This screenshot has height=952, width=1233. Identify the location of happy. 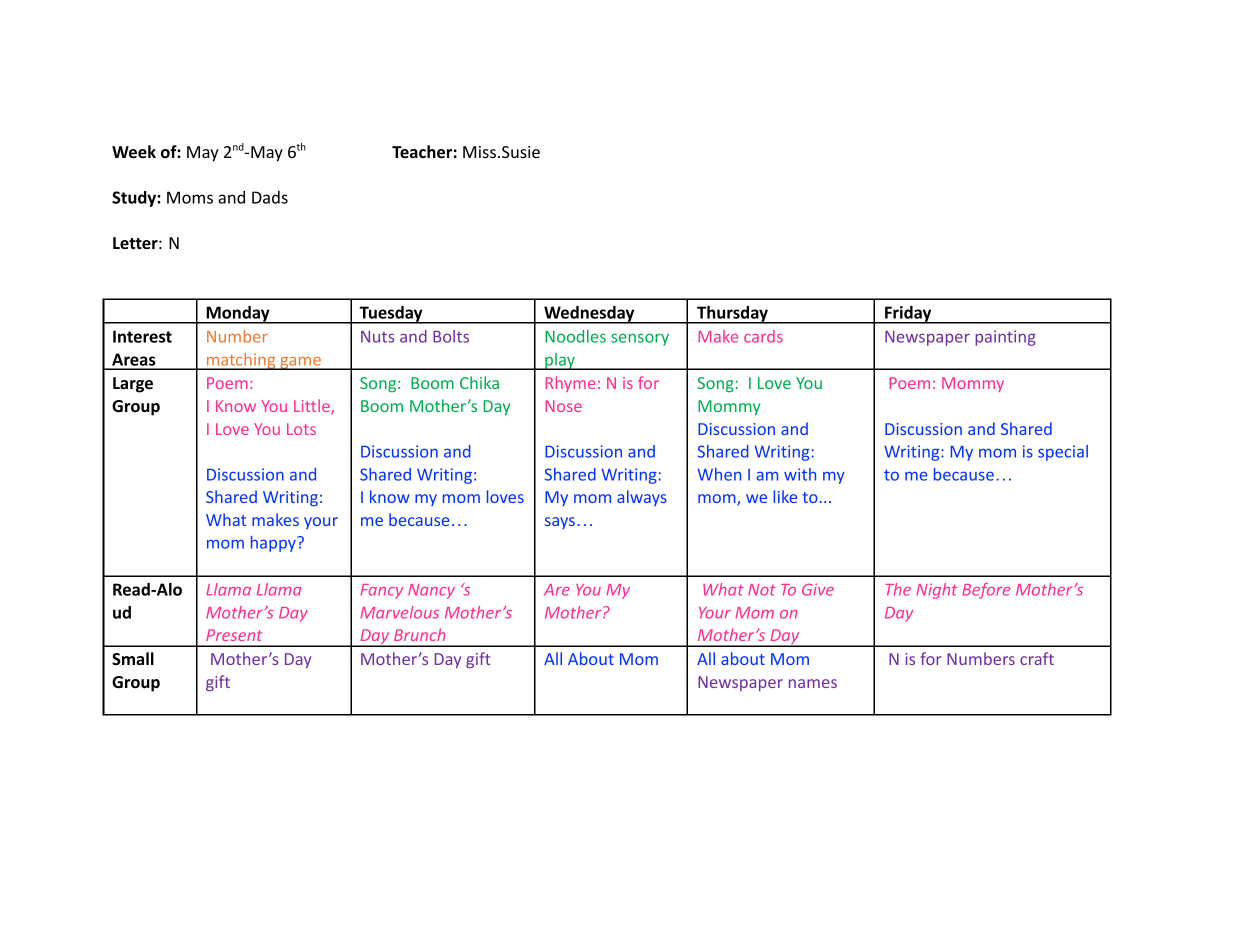
(274, 544).
